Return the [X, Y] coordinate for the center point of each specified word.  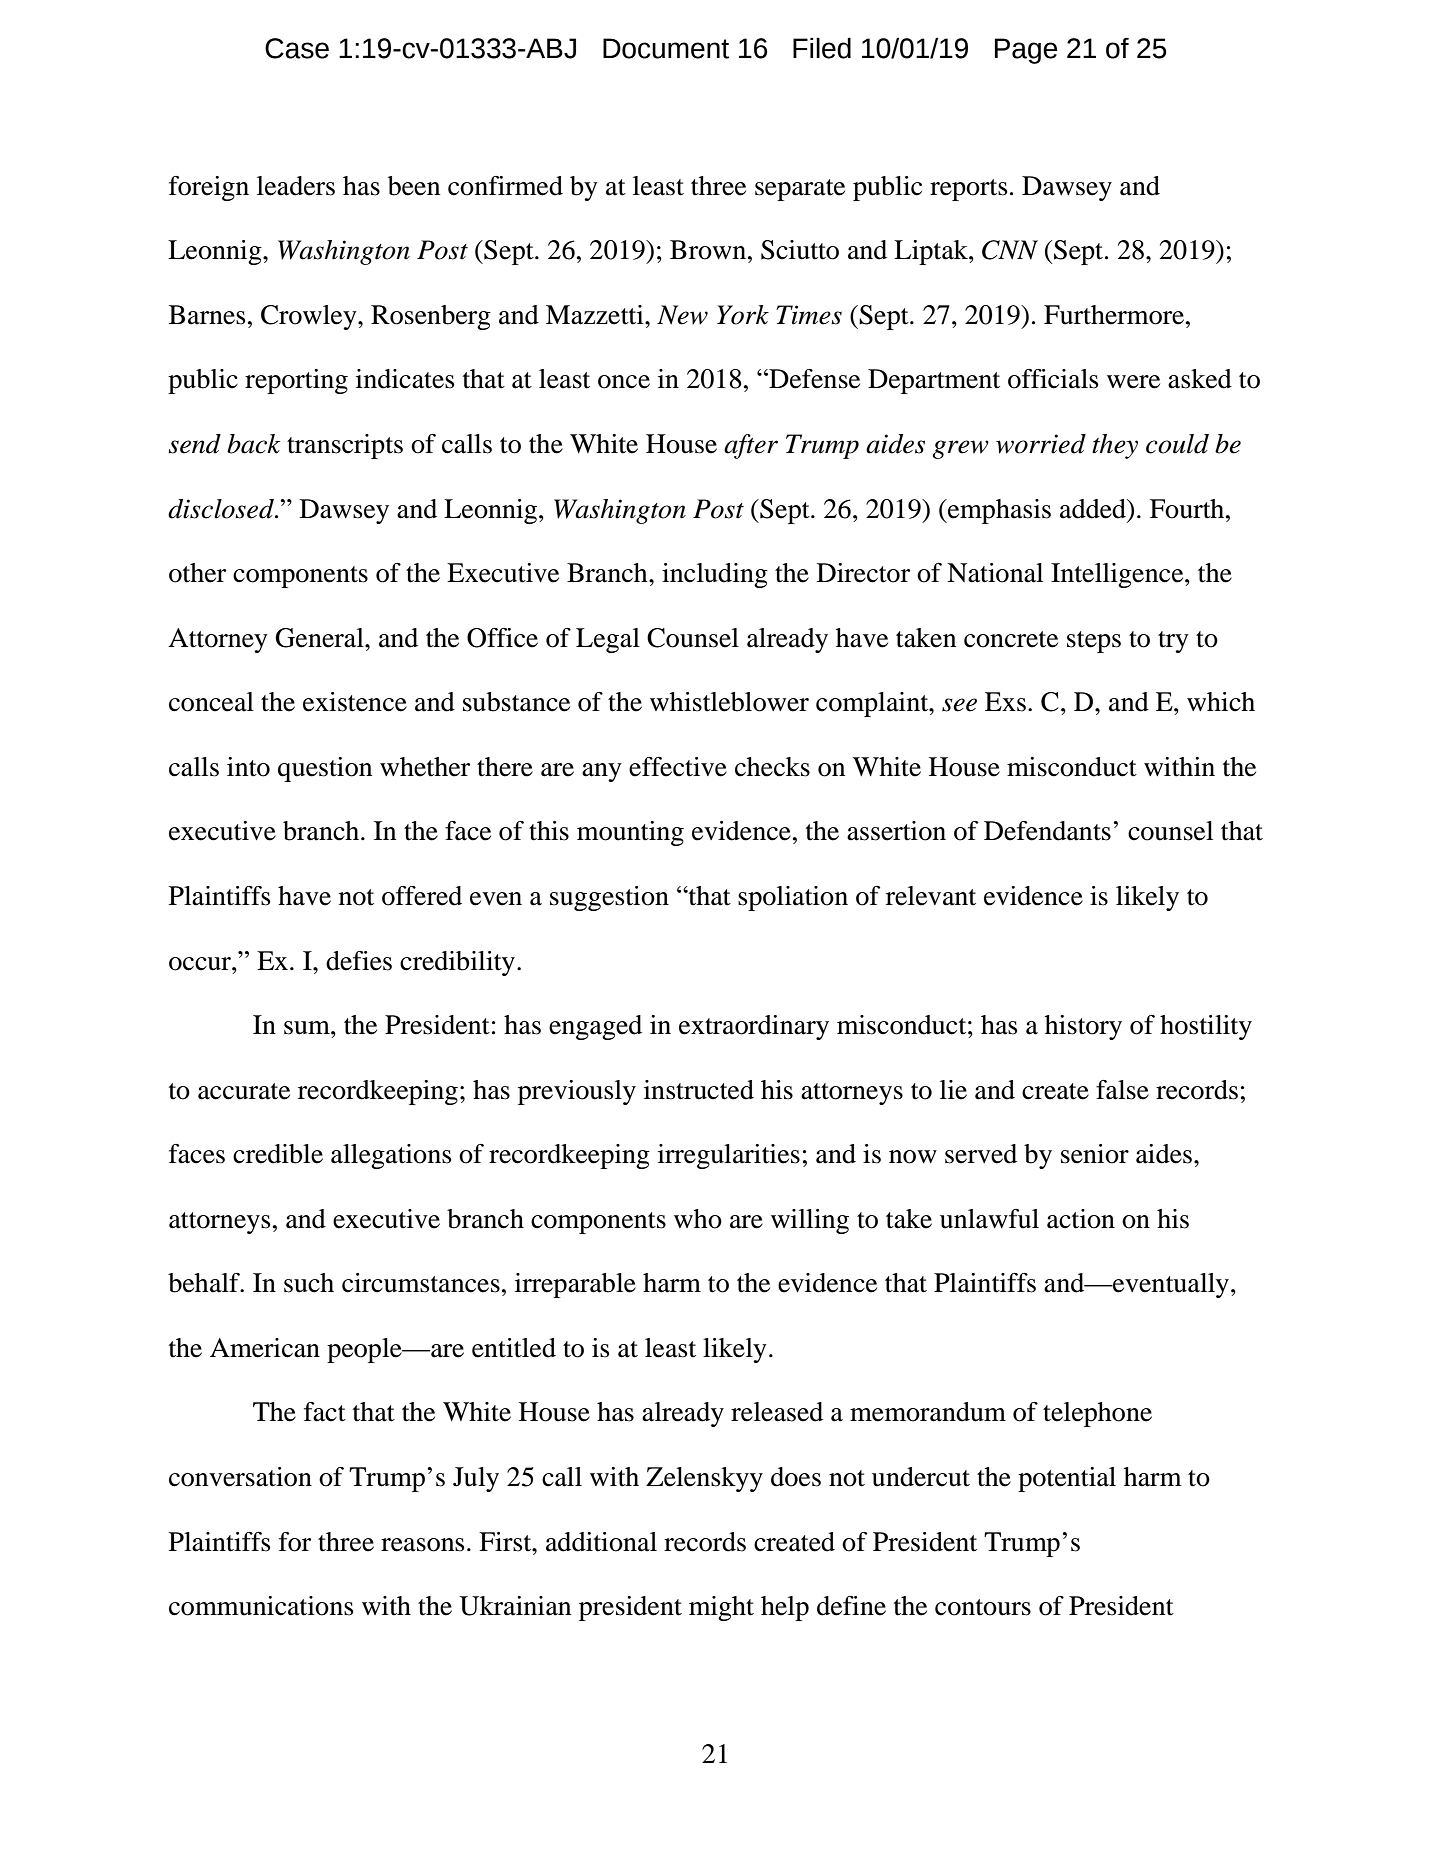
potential [1067, 1479]
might [721, 1608]
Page [1026, 51]
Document [666, 48]
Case [297, 48]
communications [261, 1606]
